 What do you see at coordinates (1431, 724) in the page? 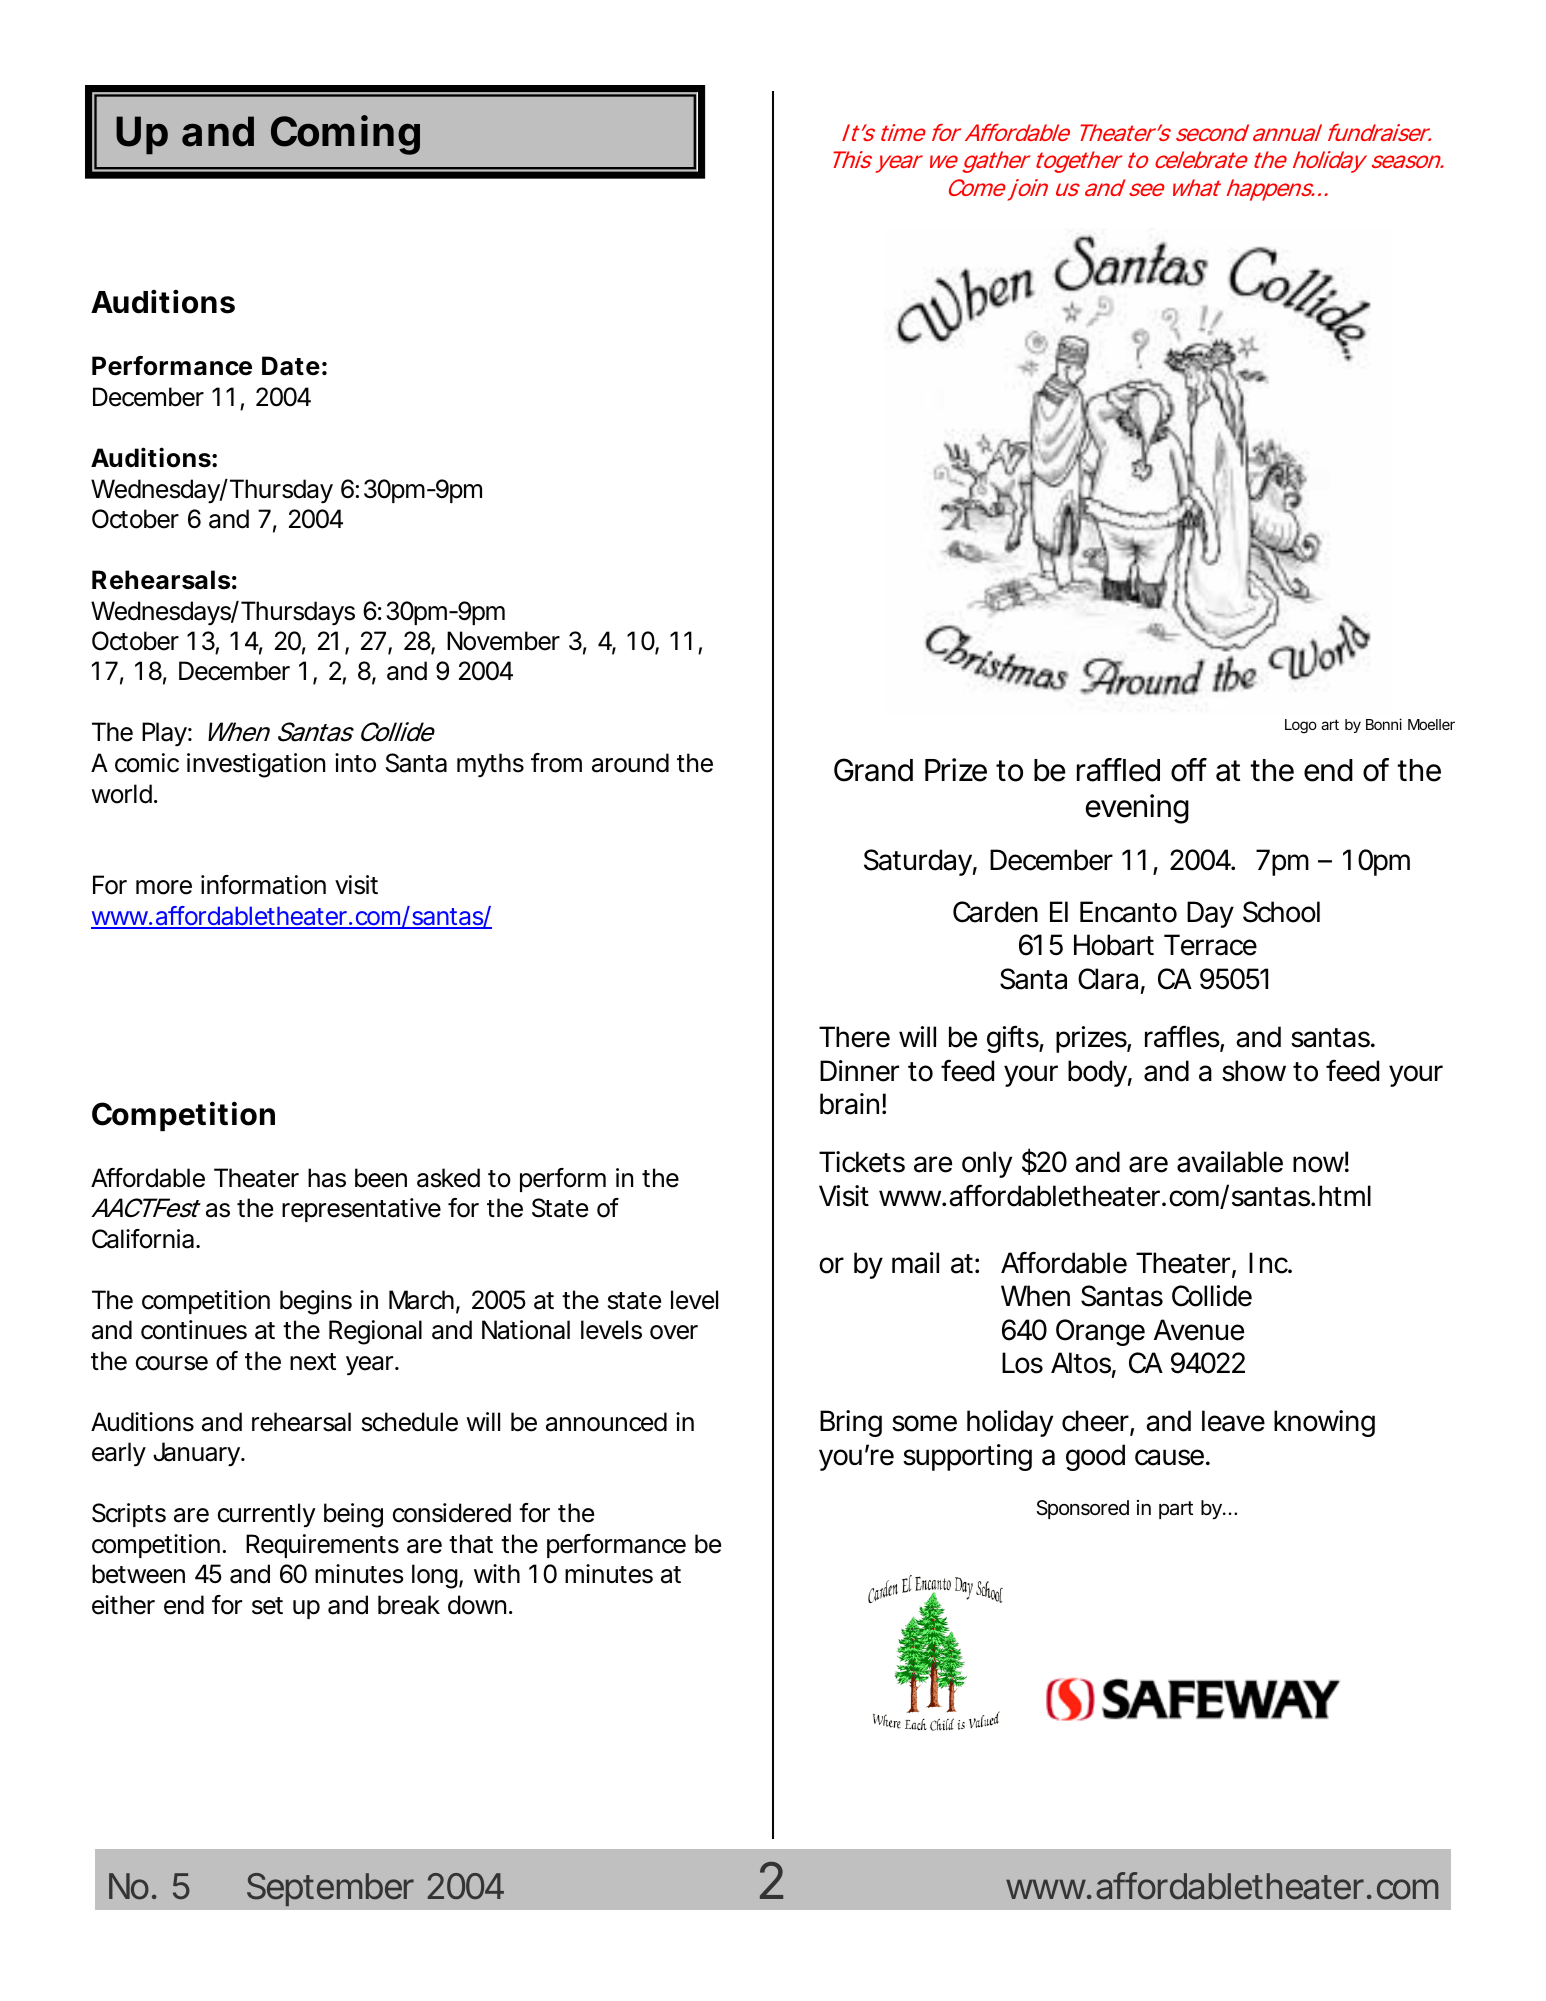
I see `Moeller` at bounding box center [1431, 724].
